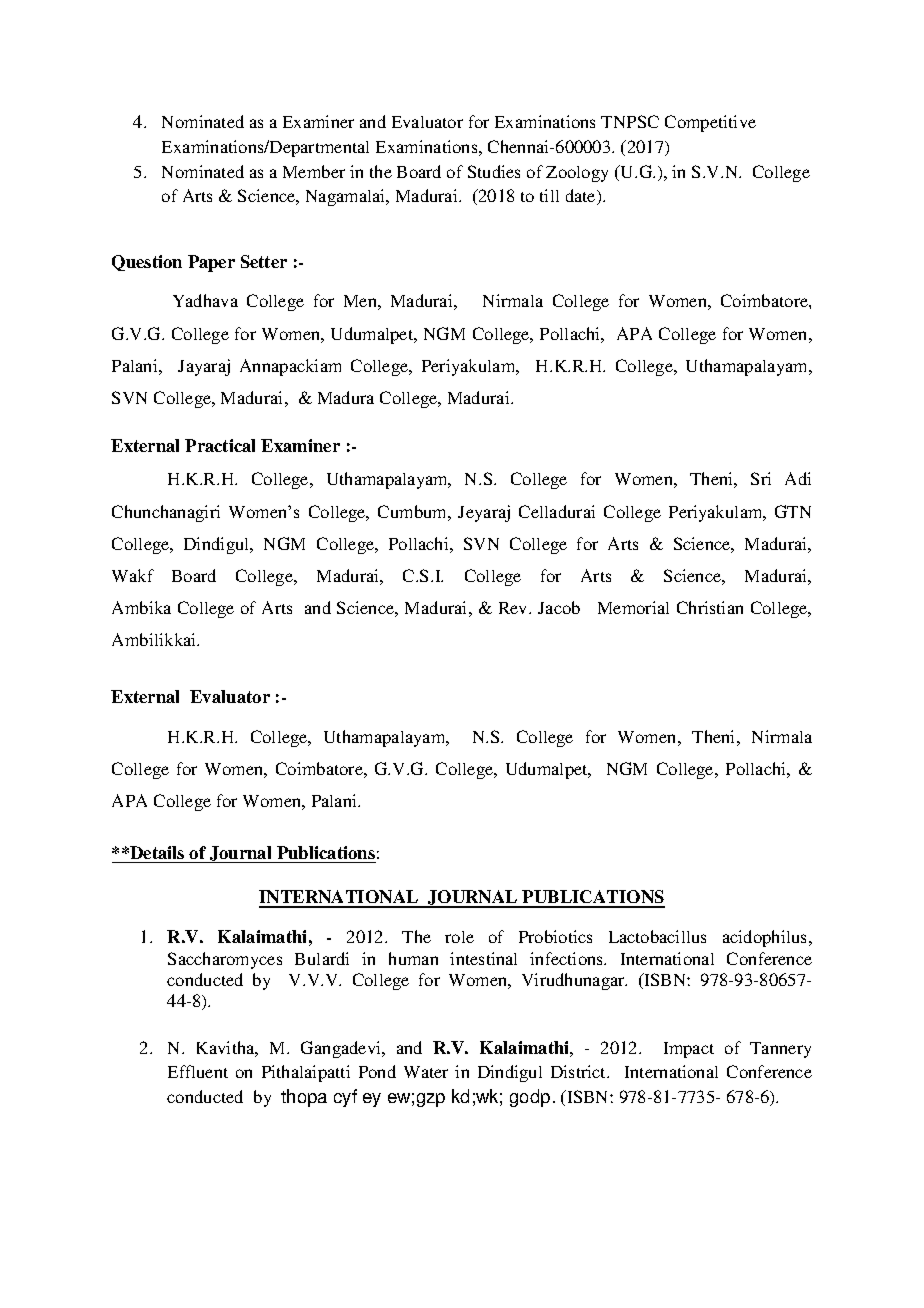 The height and width of the screenshot is (1308, 924). I want to click on Studies, so click(494, 171).
